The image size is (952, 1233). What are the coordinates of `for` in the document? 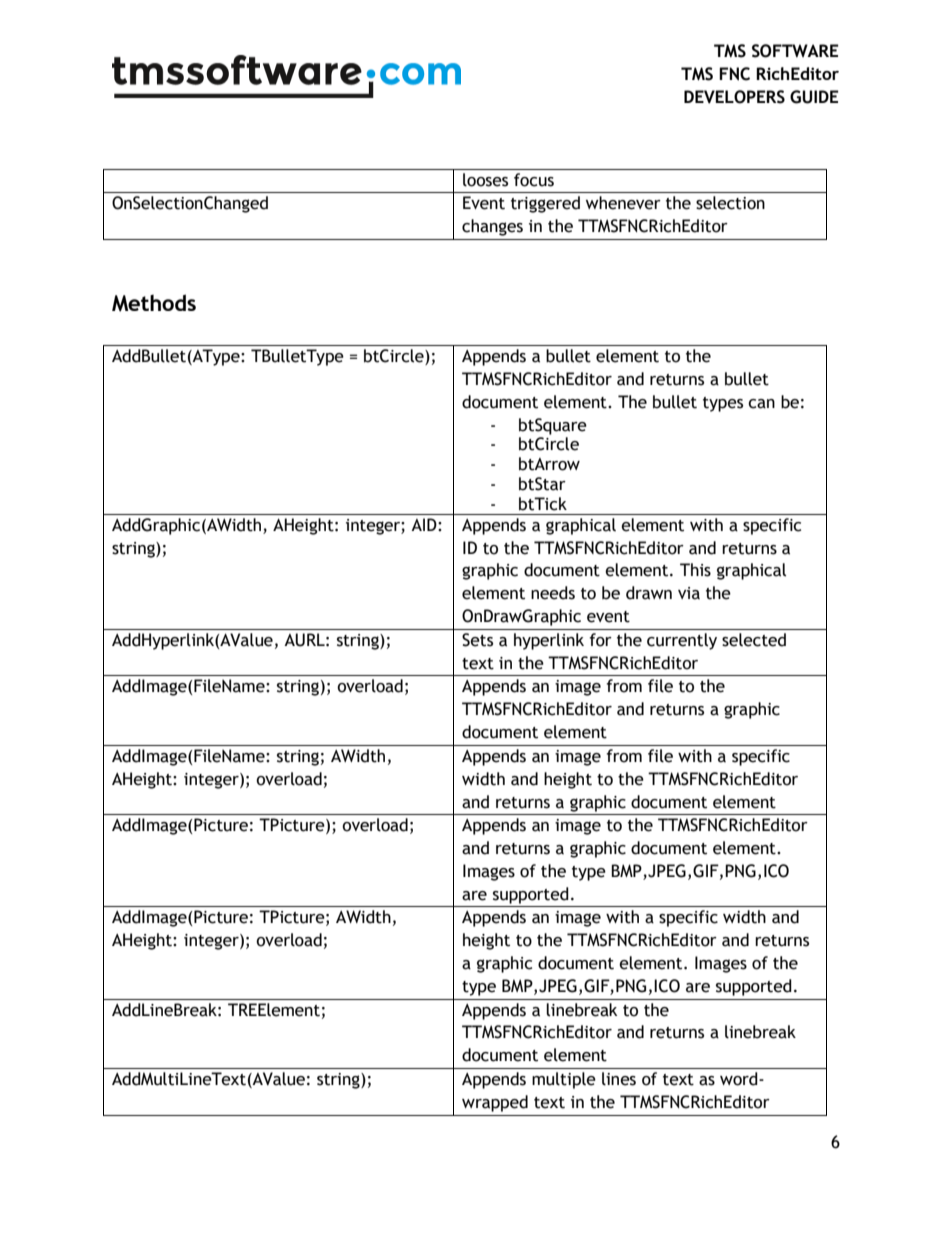 It's located at (600, 640).
